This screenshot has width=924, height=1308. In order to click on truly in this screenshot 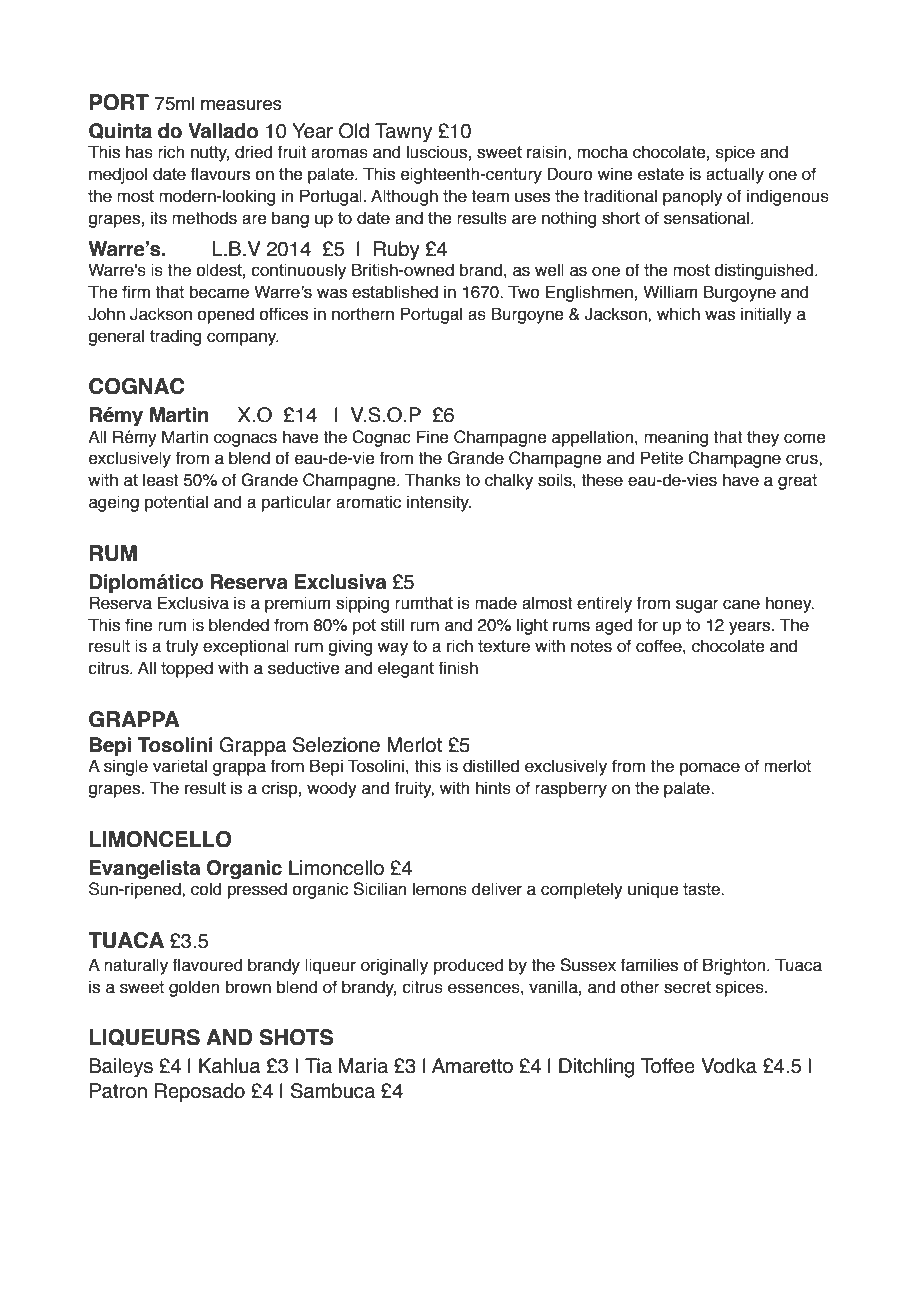, I will do `click(182, 647)`.
